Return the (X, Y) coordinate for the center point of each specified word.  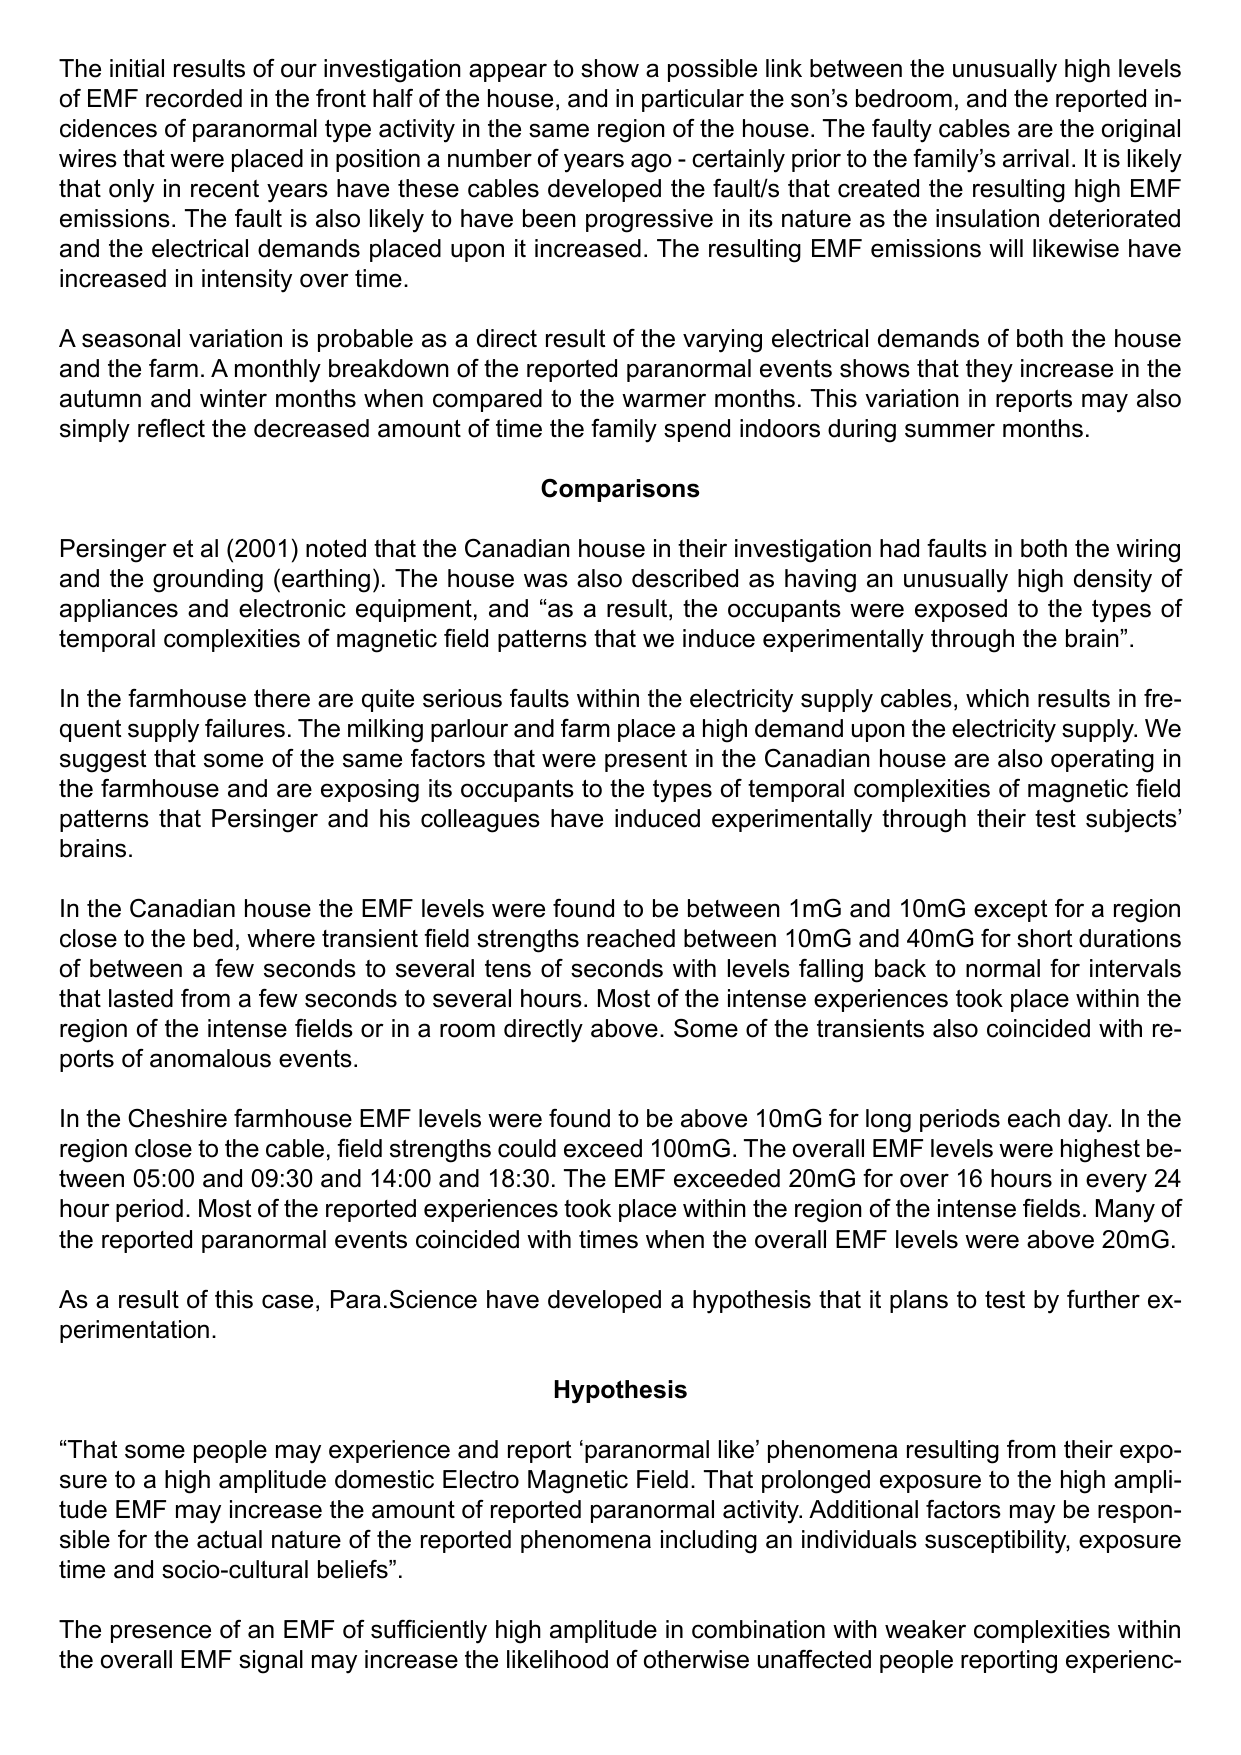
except (1010, 910)
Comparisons (620, 490)
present (646, 761)
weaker (925, 1629)
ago (651, 163)
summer (950, 430)
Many (1125, 1211)
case (287, 1301)
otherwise (696, 1659)
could (527, 1148)
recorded (194, 98)
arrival (1036, 158)
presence (161, 1633)
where (281, 938)
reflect (171, 428)
